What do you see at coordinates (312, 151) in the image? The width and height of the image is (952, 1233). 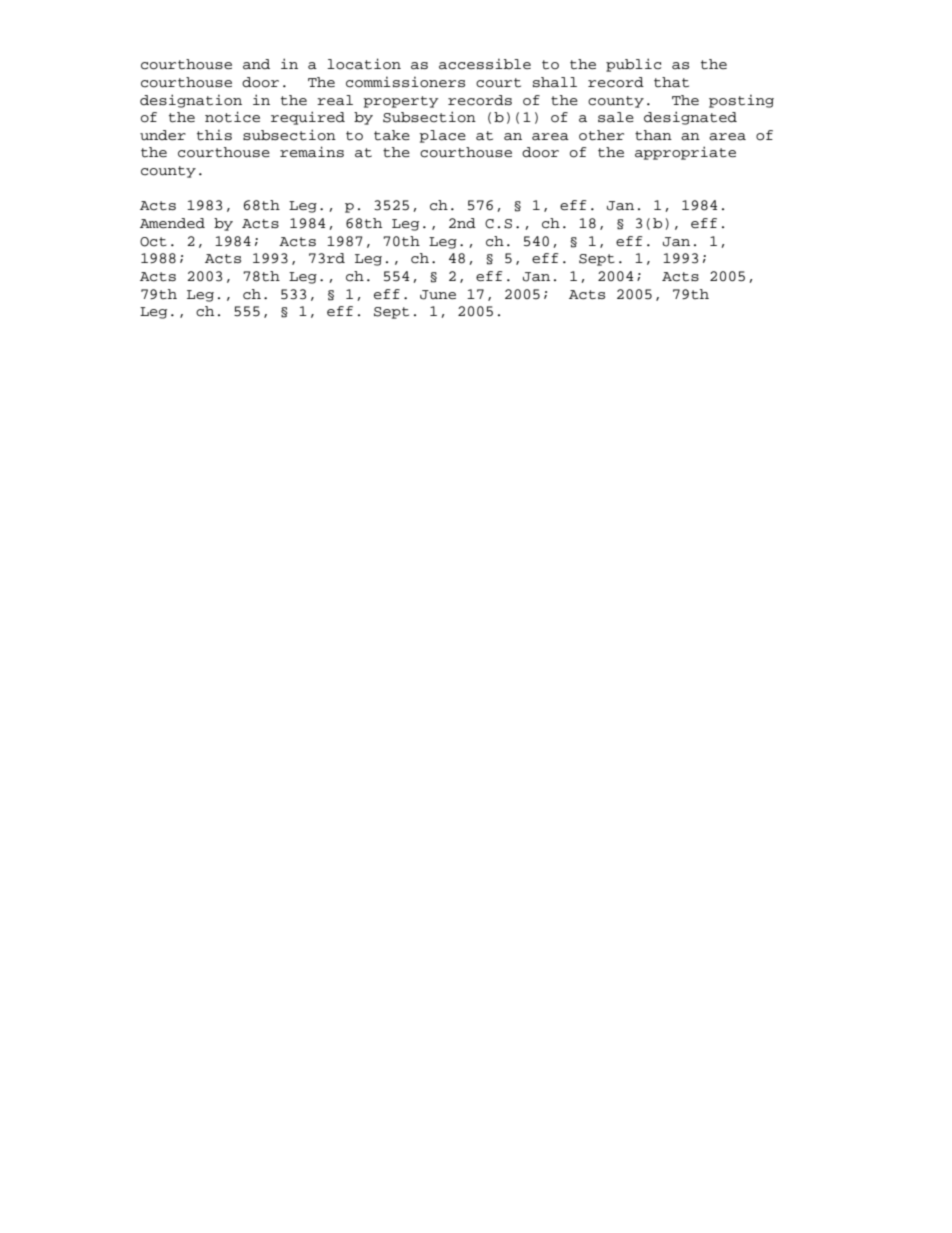 I see `remains` at bounding box center [312, 151].
